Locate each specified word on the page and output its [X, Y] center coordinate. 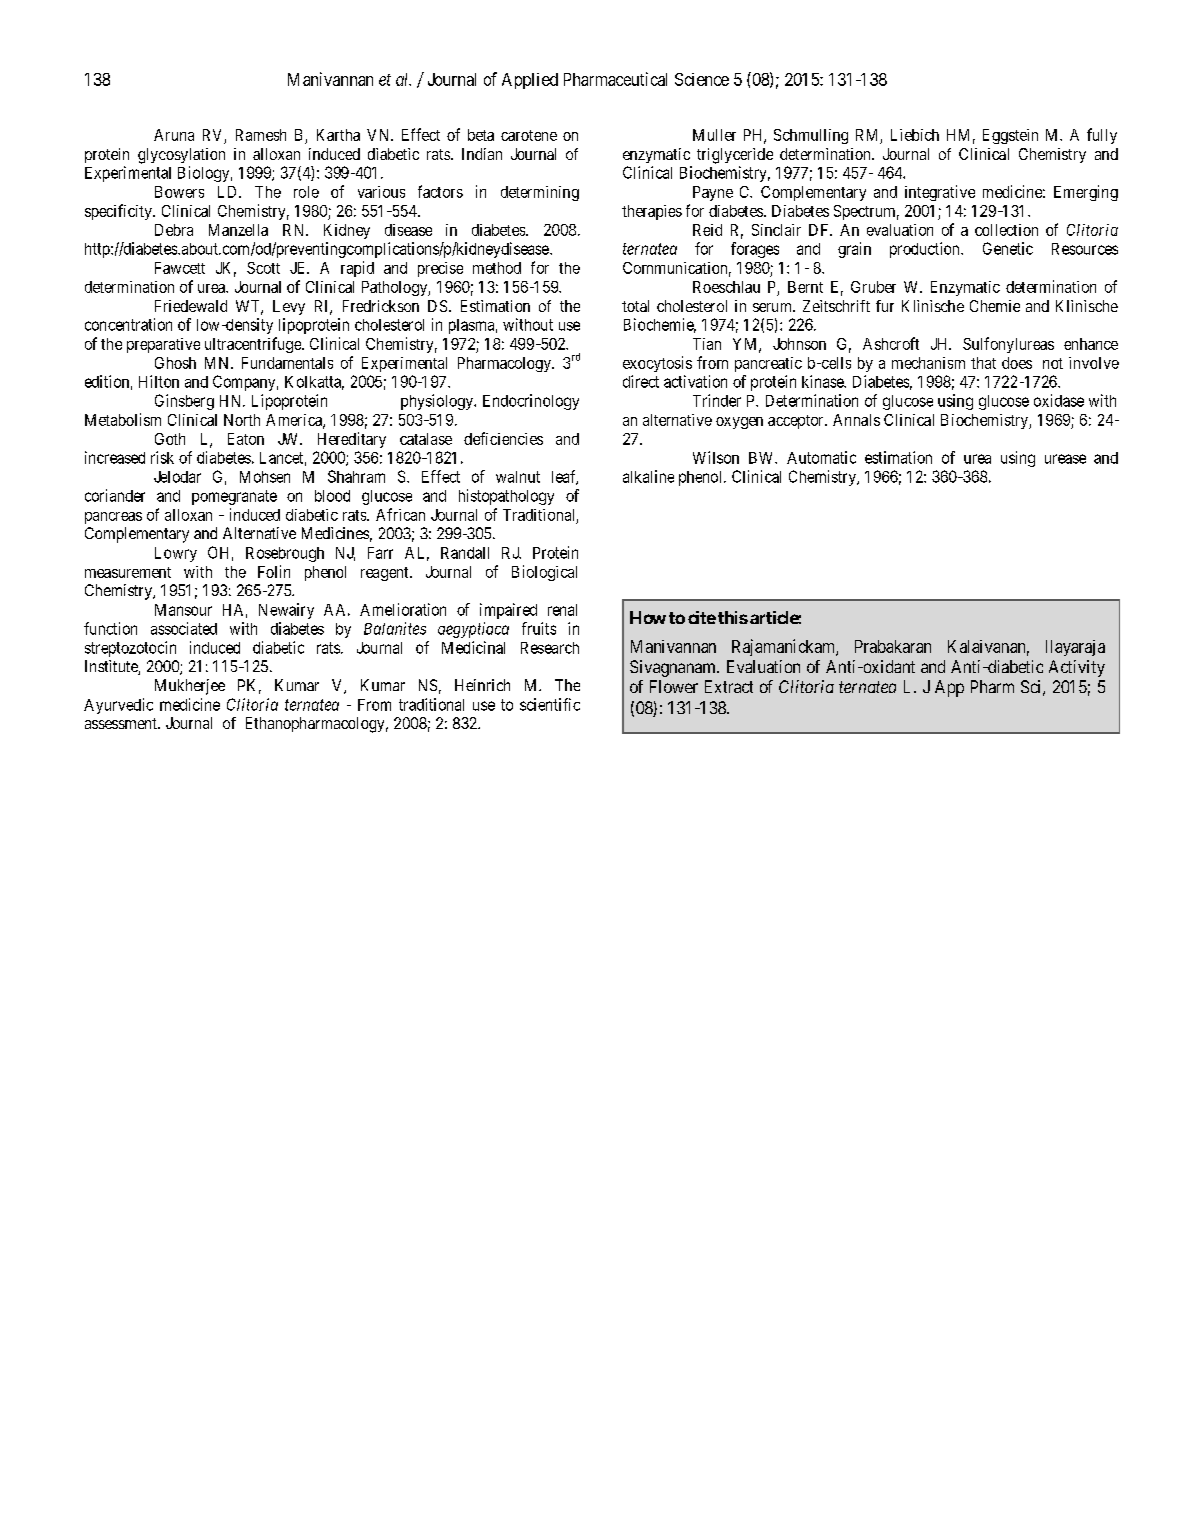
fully [1102, 136]
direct [641, 381]
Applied [530, 81]
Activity [1077, 668]
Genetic [1008, 248]
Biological [544, 573]
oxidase [1059, 400]
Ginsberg [184, 402]
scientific [550, 704]
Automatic [821, 457]
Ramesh [261, 135]
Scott [263, 268]
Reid [707, 230]
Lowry [176, 554]
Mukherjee [190, 687]
